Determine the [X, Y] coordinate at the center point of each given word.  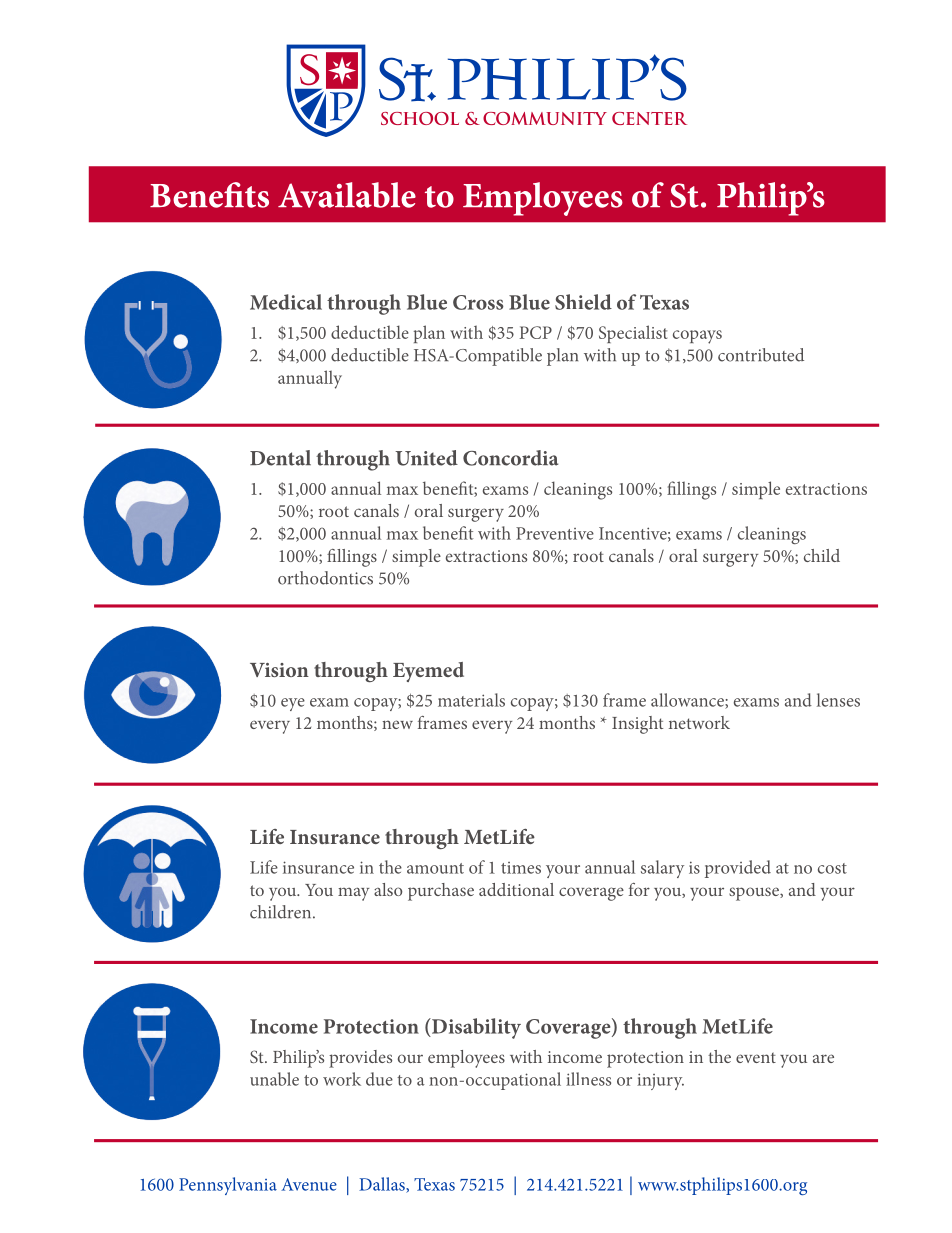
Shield [583, 302]
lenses [838, 700]
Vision [279, 670]
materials [471, 700]
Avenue [309, 1184]
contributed [761, 355]
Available [347, 195]
